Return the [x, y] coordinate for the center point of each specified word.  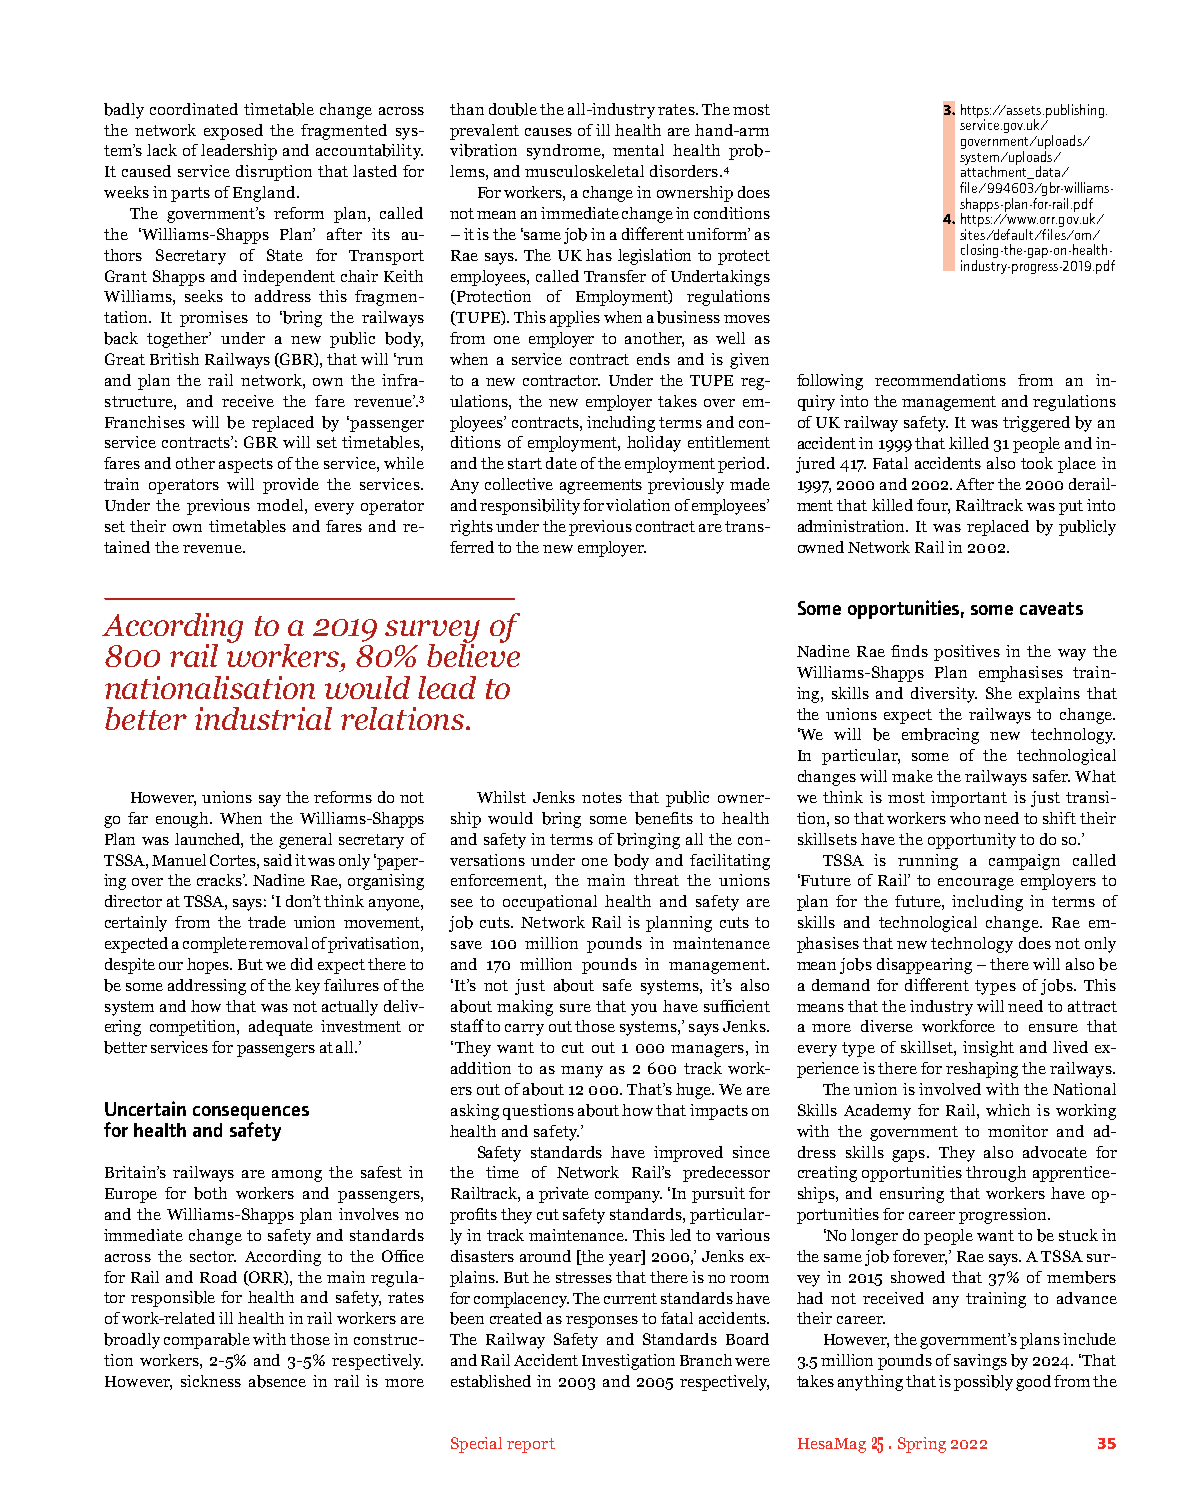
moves [747, 319]
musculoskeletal [584, 171]
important [969, 799]
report [531, 1445]
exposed [233, 132]
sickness [211, 1381]
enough [183, 820]
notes [602, 797]
